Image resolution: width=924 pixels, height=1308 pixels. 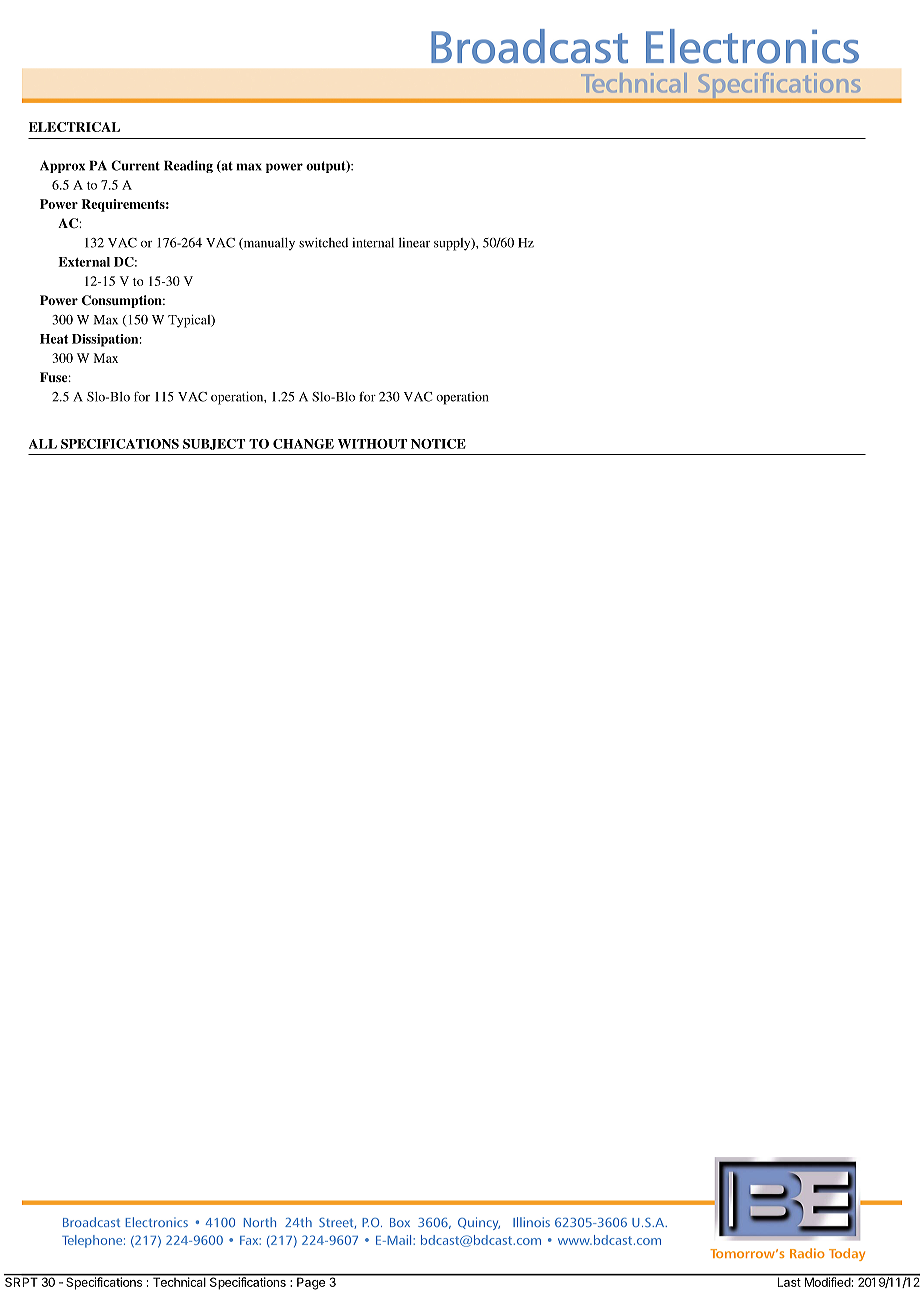 What do you see at coordinates (135, 165) in the page?
I see `Current` at bounding box center [135, 165].
